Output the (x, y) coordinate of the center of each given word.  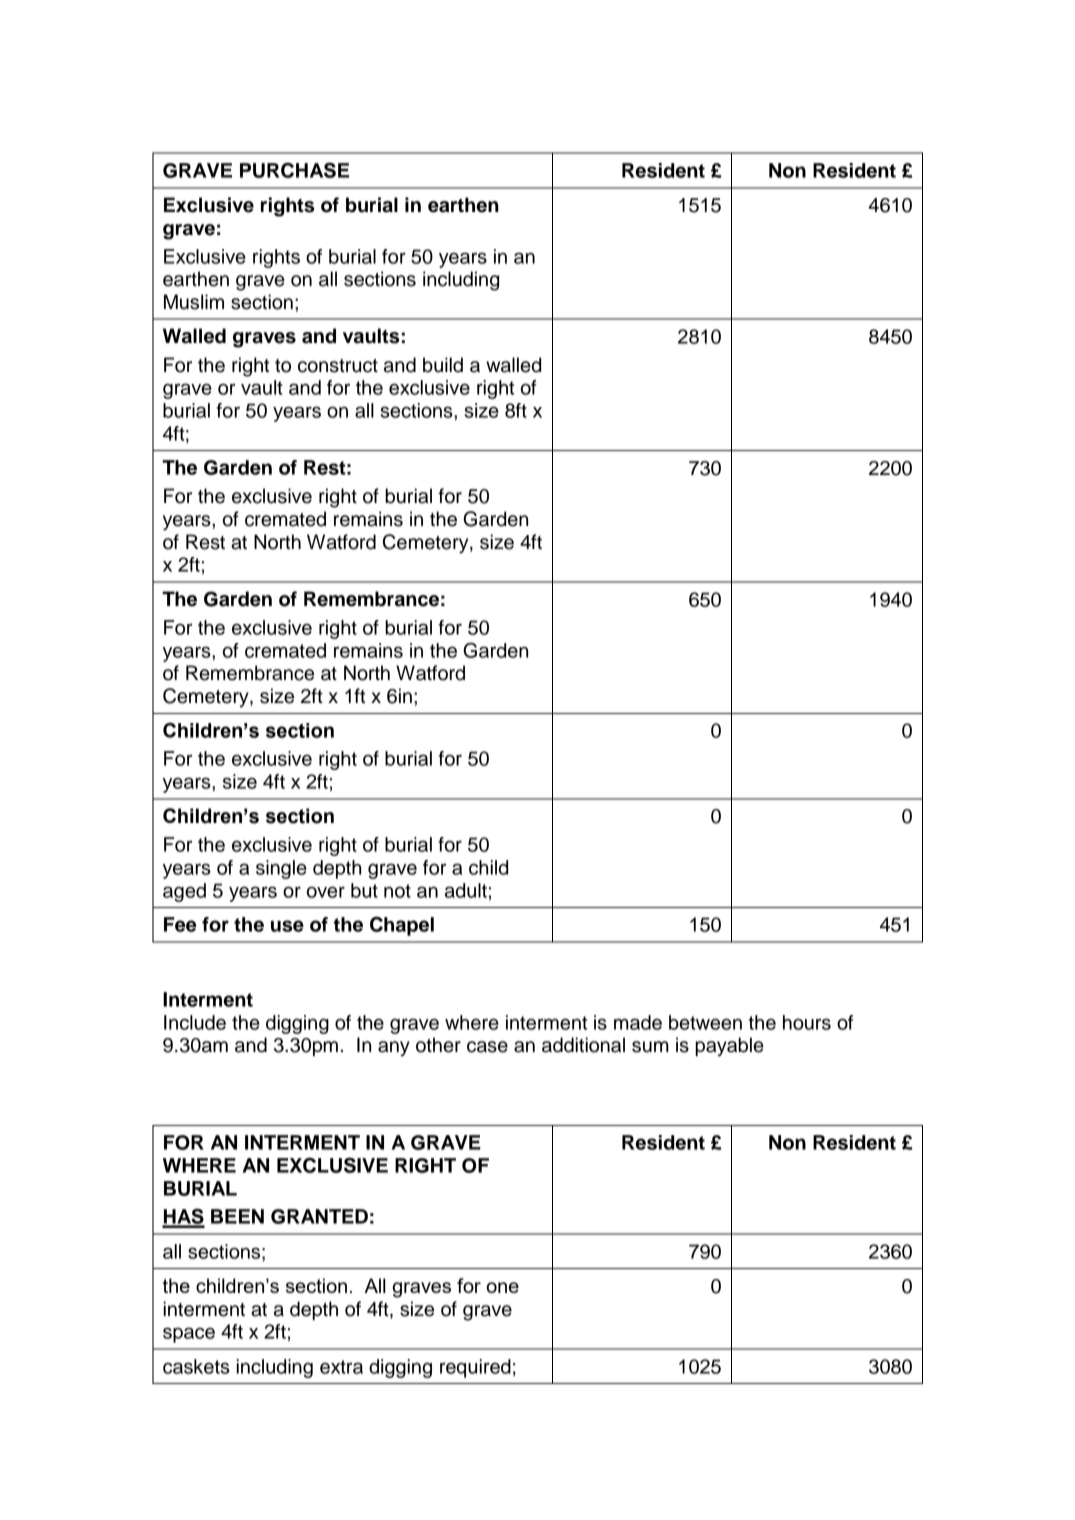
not (397, 891)
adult (466, 890)
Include (195, 1022)
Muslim (194, 302)
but (364, 890)
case (487, 1047)
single (281, 869)
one (503, 1287)
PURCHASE (294, 170)
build (443, 365)
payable (729, 1047)
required (475, 1368)
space (189, 1335)
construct (338, 366)
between (705, 1022)
